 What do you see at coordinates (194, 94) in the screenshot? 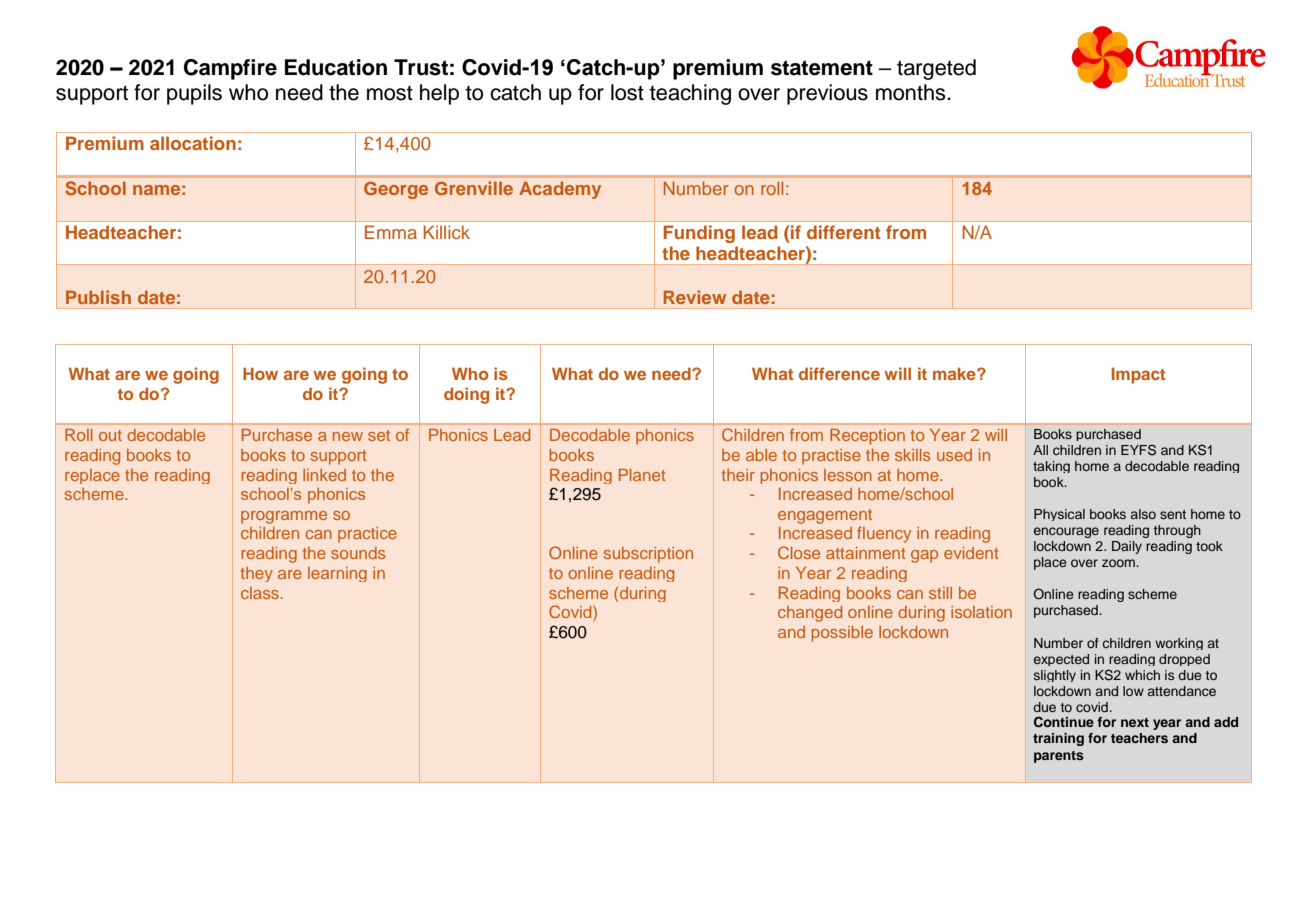
I see `pupils` at bounding box center [194, 94].
